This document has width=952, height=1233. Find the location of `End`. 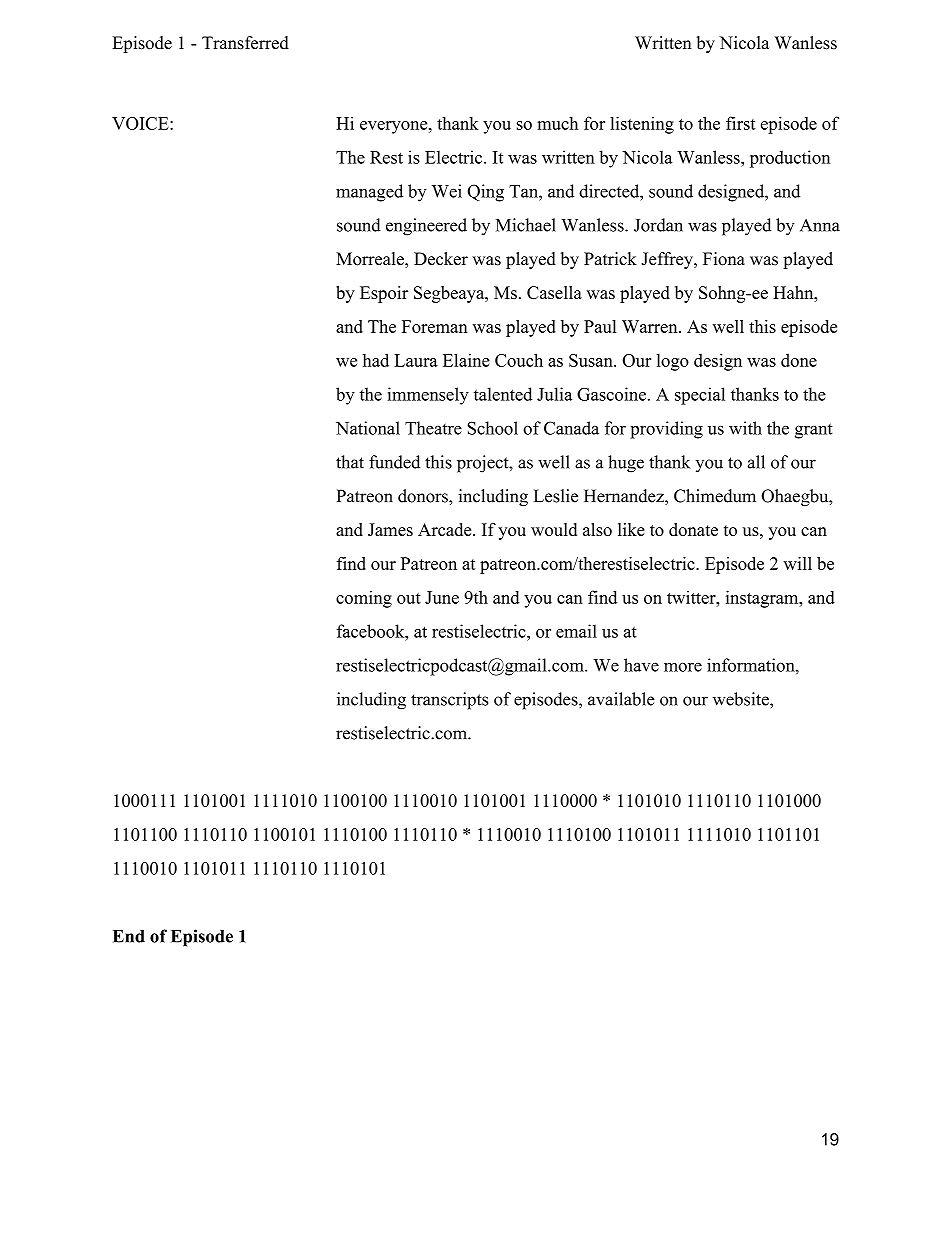

End is located at coordinates (129, 936).
